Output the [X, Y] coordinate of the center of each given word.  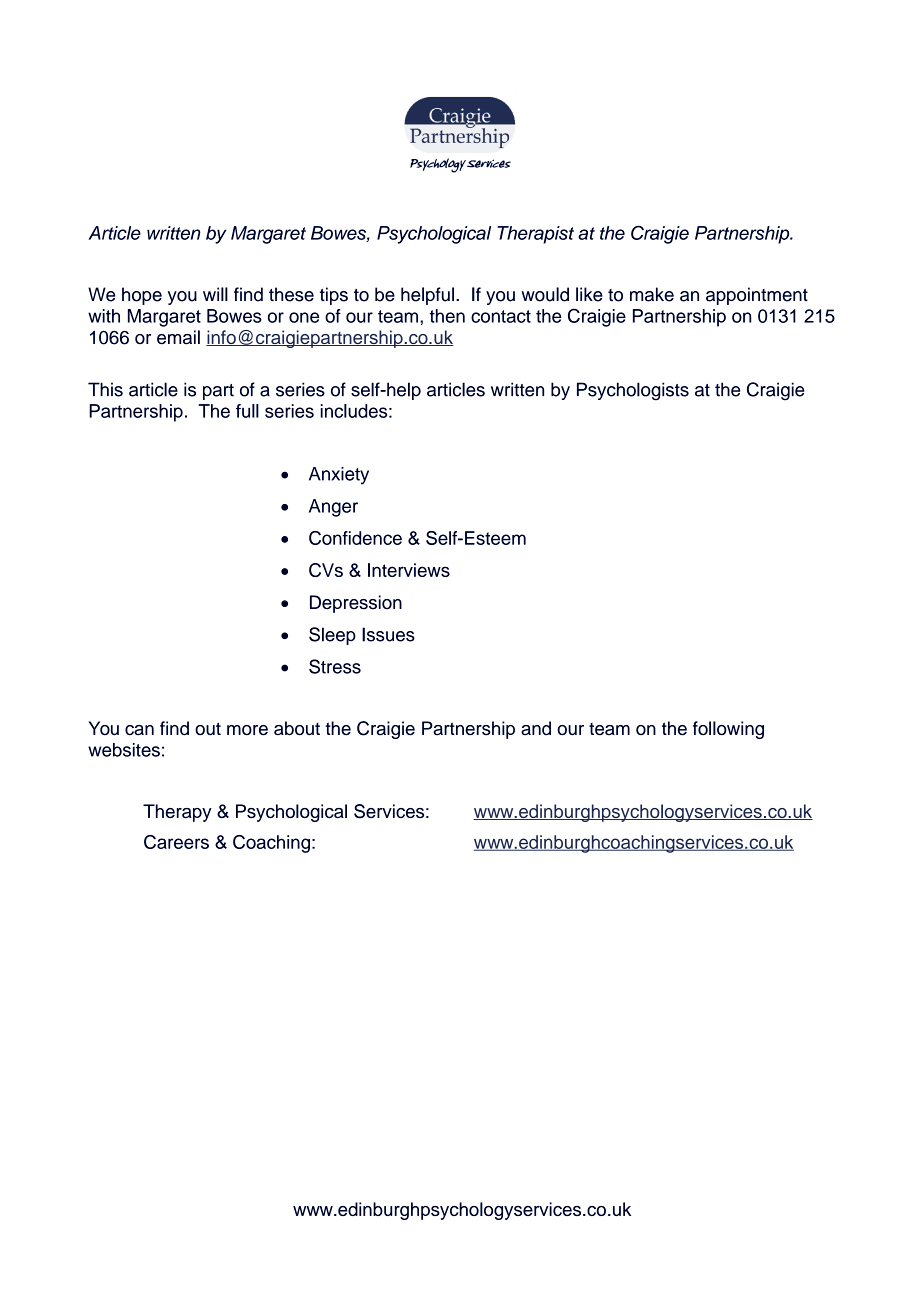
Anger [333, 508]
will [215, 294]
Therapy [177, 813]
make [652, 294]
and [536, 728]
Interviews [409, 570]
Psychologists [633, 391]
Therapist [535, 235]
